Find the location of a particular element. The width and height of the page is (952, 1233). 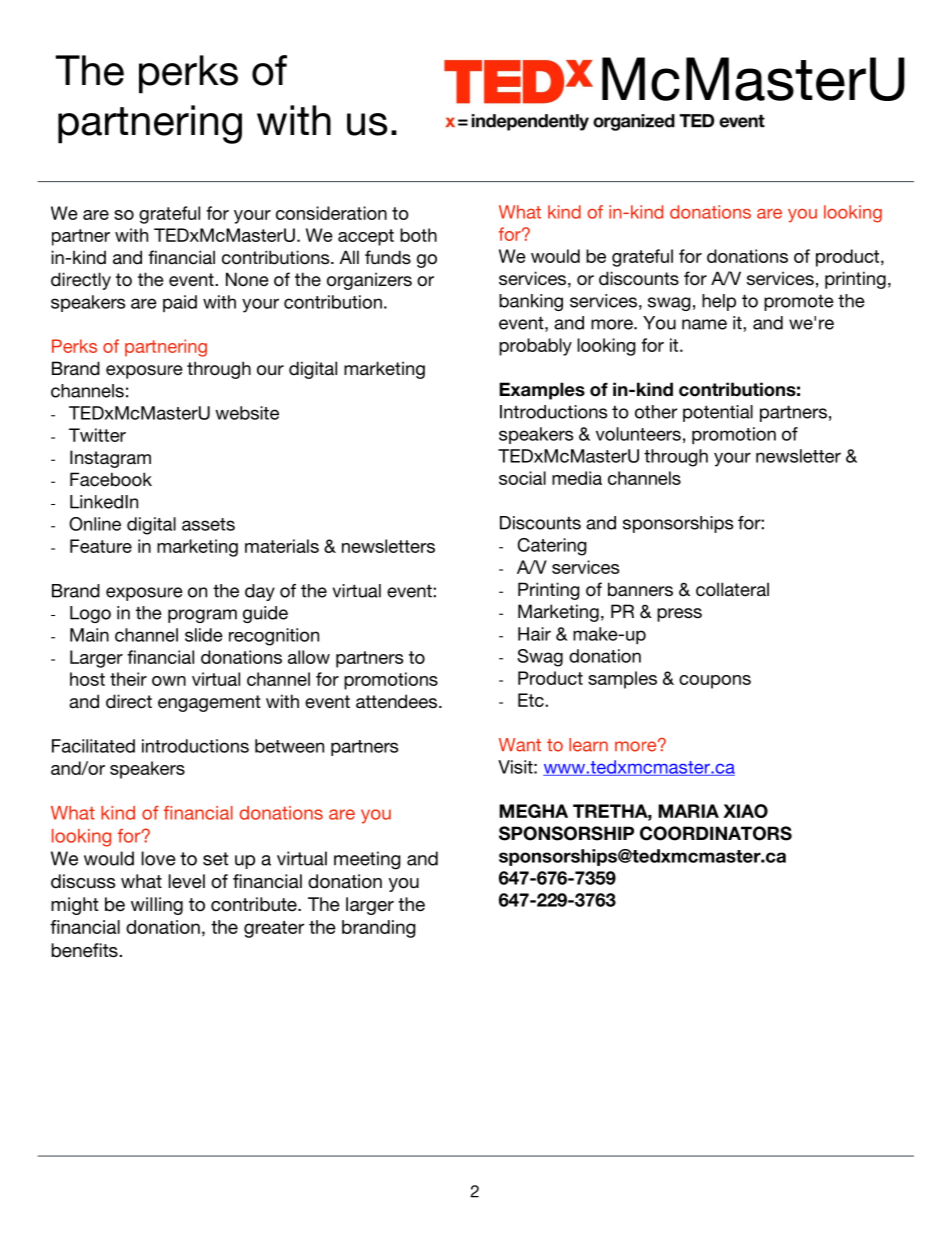

both is located at coordinates (418, 235).
